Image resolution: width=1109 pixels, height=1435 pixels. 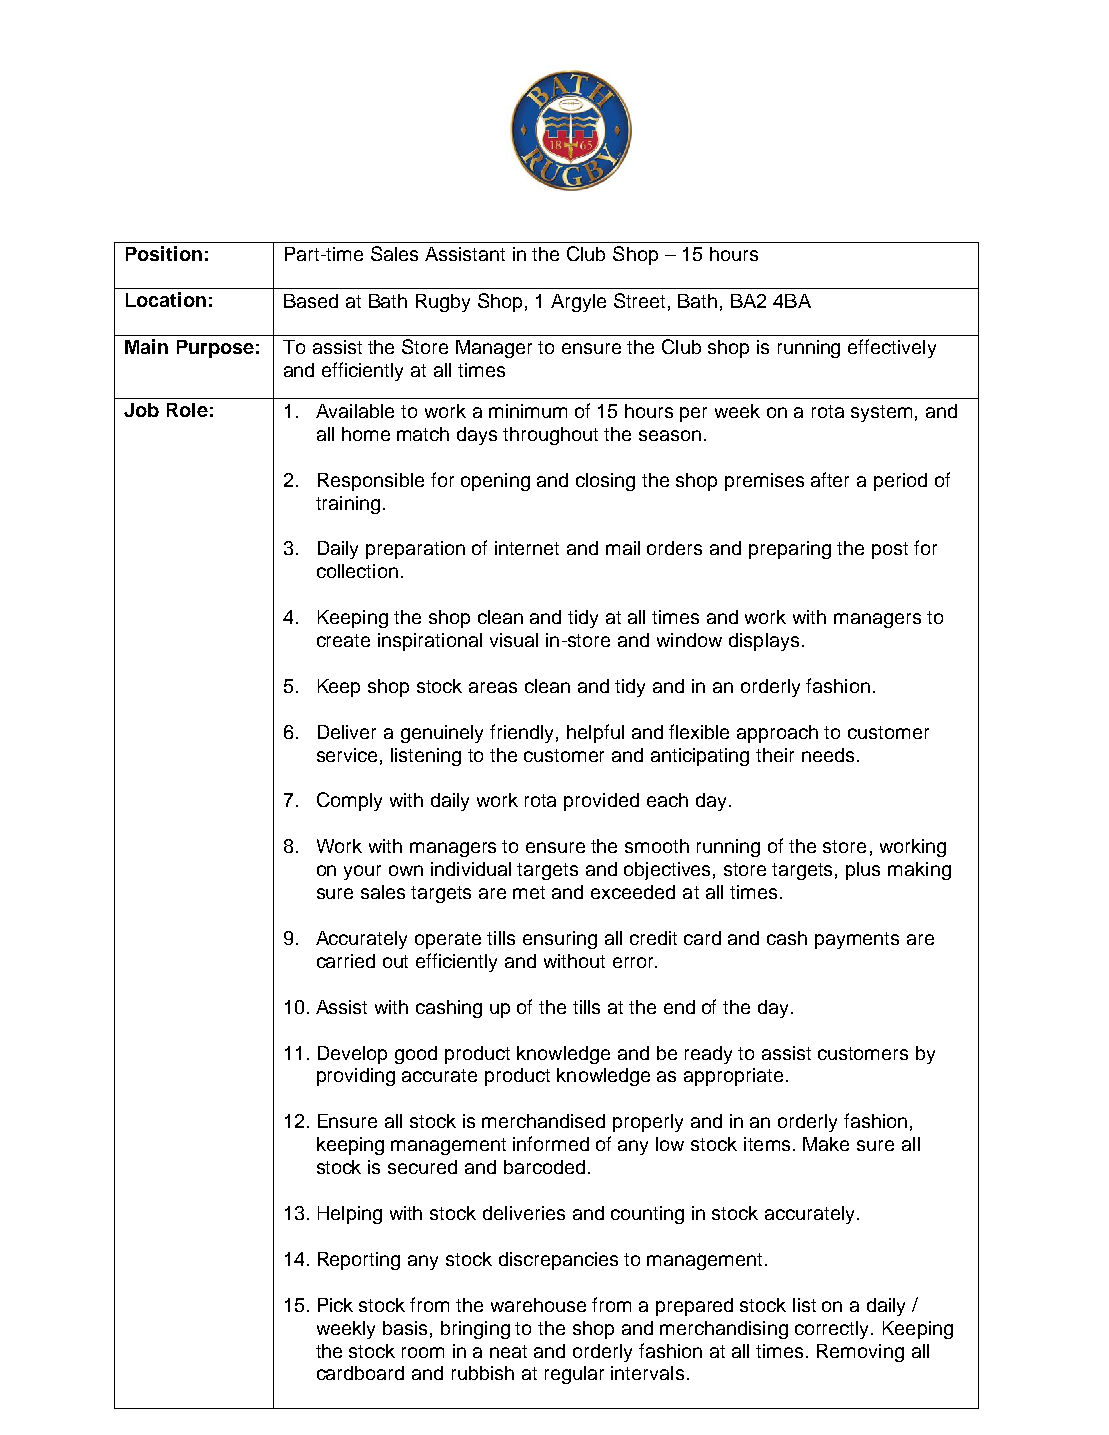 What do you see at coordinates (892, 348) in the screenshot?
I see `effectively` at bounding box center [892, 348].
